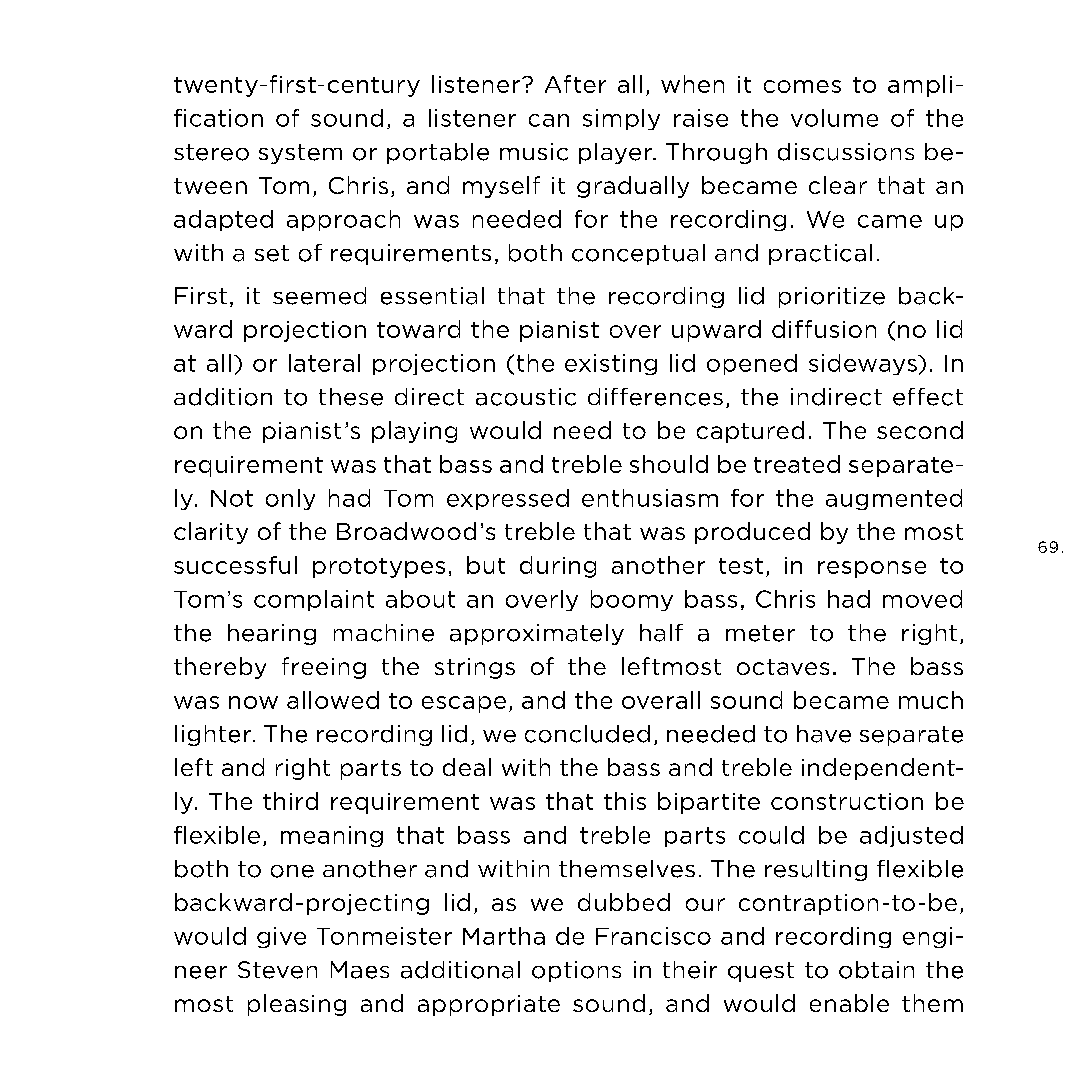 This document has width=1092, height=1092. What do you see at coordinates (872, 569) in the document?
I see `response` at bounding box center [872, 569].
